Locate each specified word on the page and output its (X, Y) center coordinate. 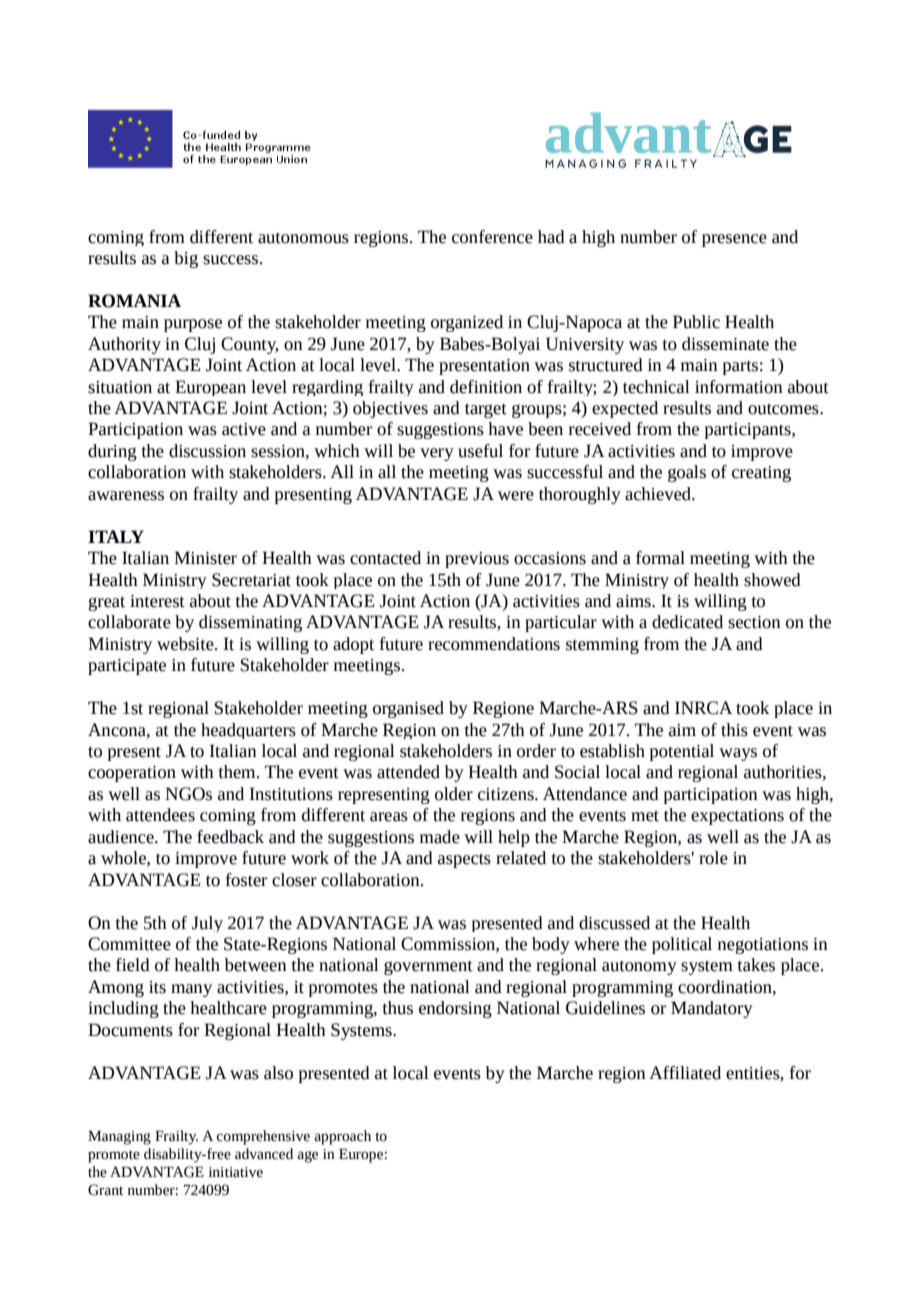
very (437, 454)
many (191, 990)
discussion (207, 451)
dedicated (687, 622)
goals (687, 473)
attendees (160, 815)
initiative (236, 1172)
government (428, 967)
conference (492, 237)
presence (734, 240)
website (186, 644)
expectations (737, 817)
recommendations (494, 644)
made (440, 837)
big (186, 259)
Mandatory (712, 1009)
